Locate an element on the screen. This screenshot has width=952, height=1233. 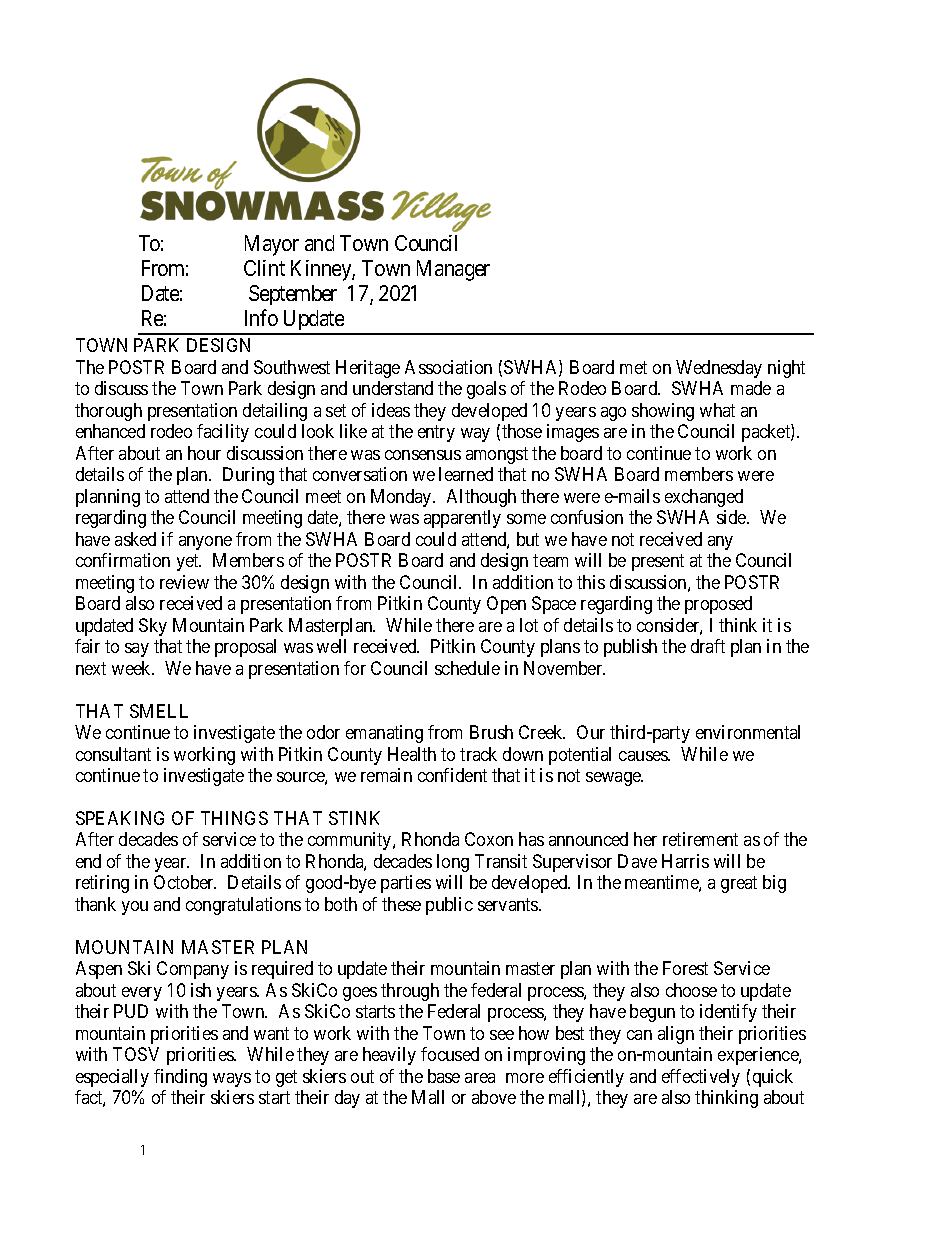
consultant is located at coordinates (113, 754).
